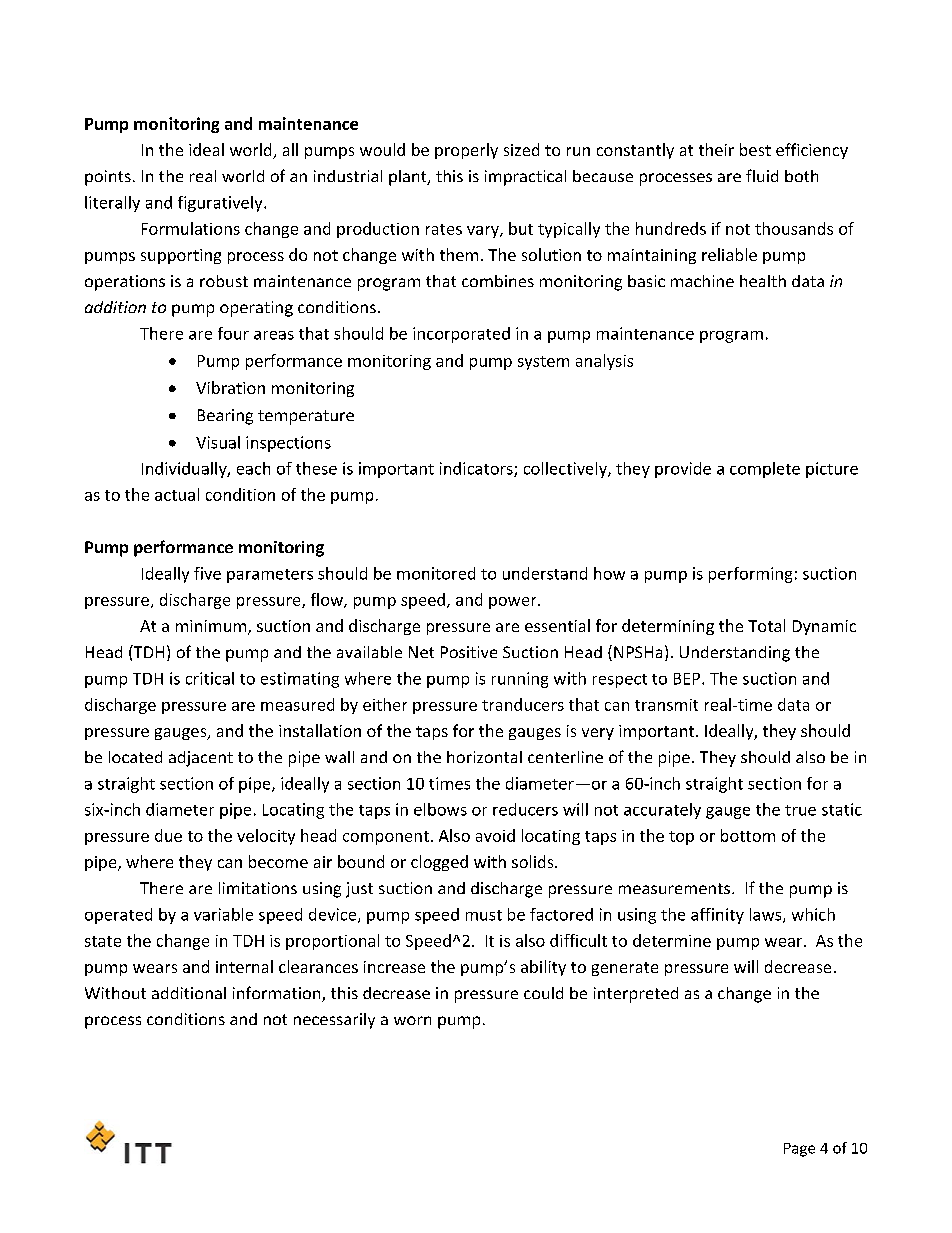 This image has height=1233, width=952. What do you see at coordinates (495, 835) in the image?
I see `avoid` at bounding box center [495, 835].
